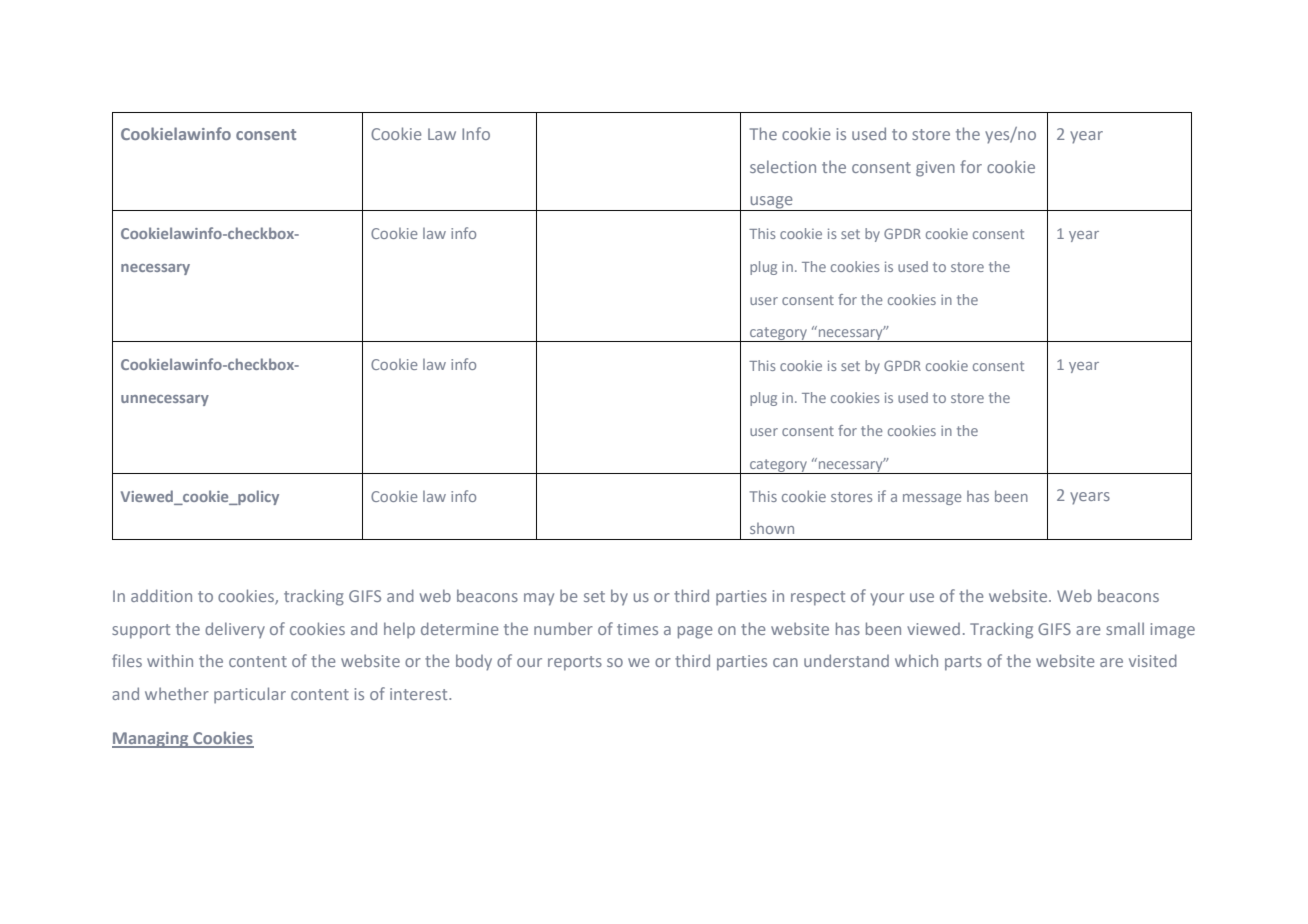 This page has height=924, width=1308. I want to click on usage, so click(771, 203).
